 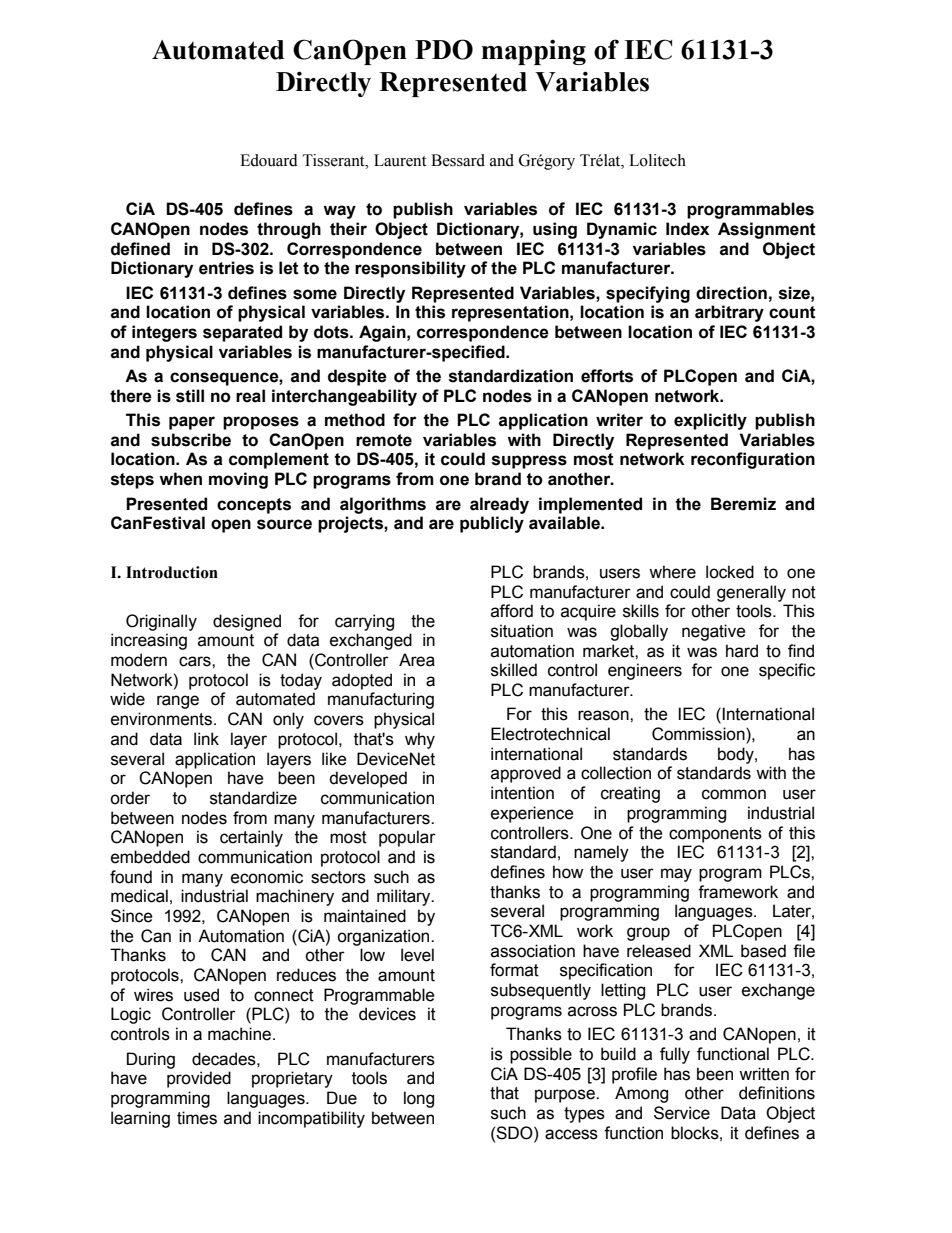 I want to click on paper, so click(x=192, y=423).
